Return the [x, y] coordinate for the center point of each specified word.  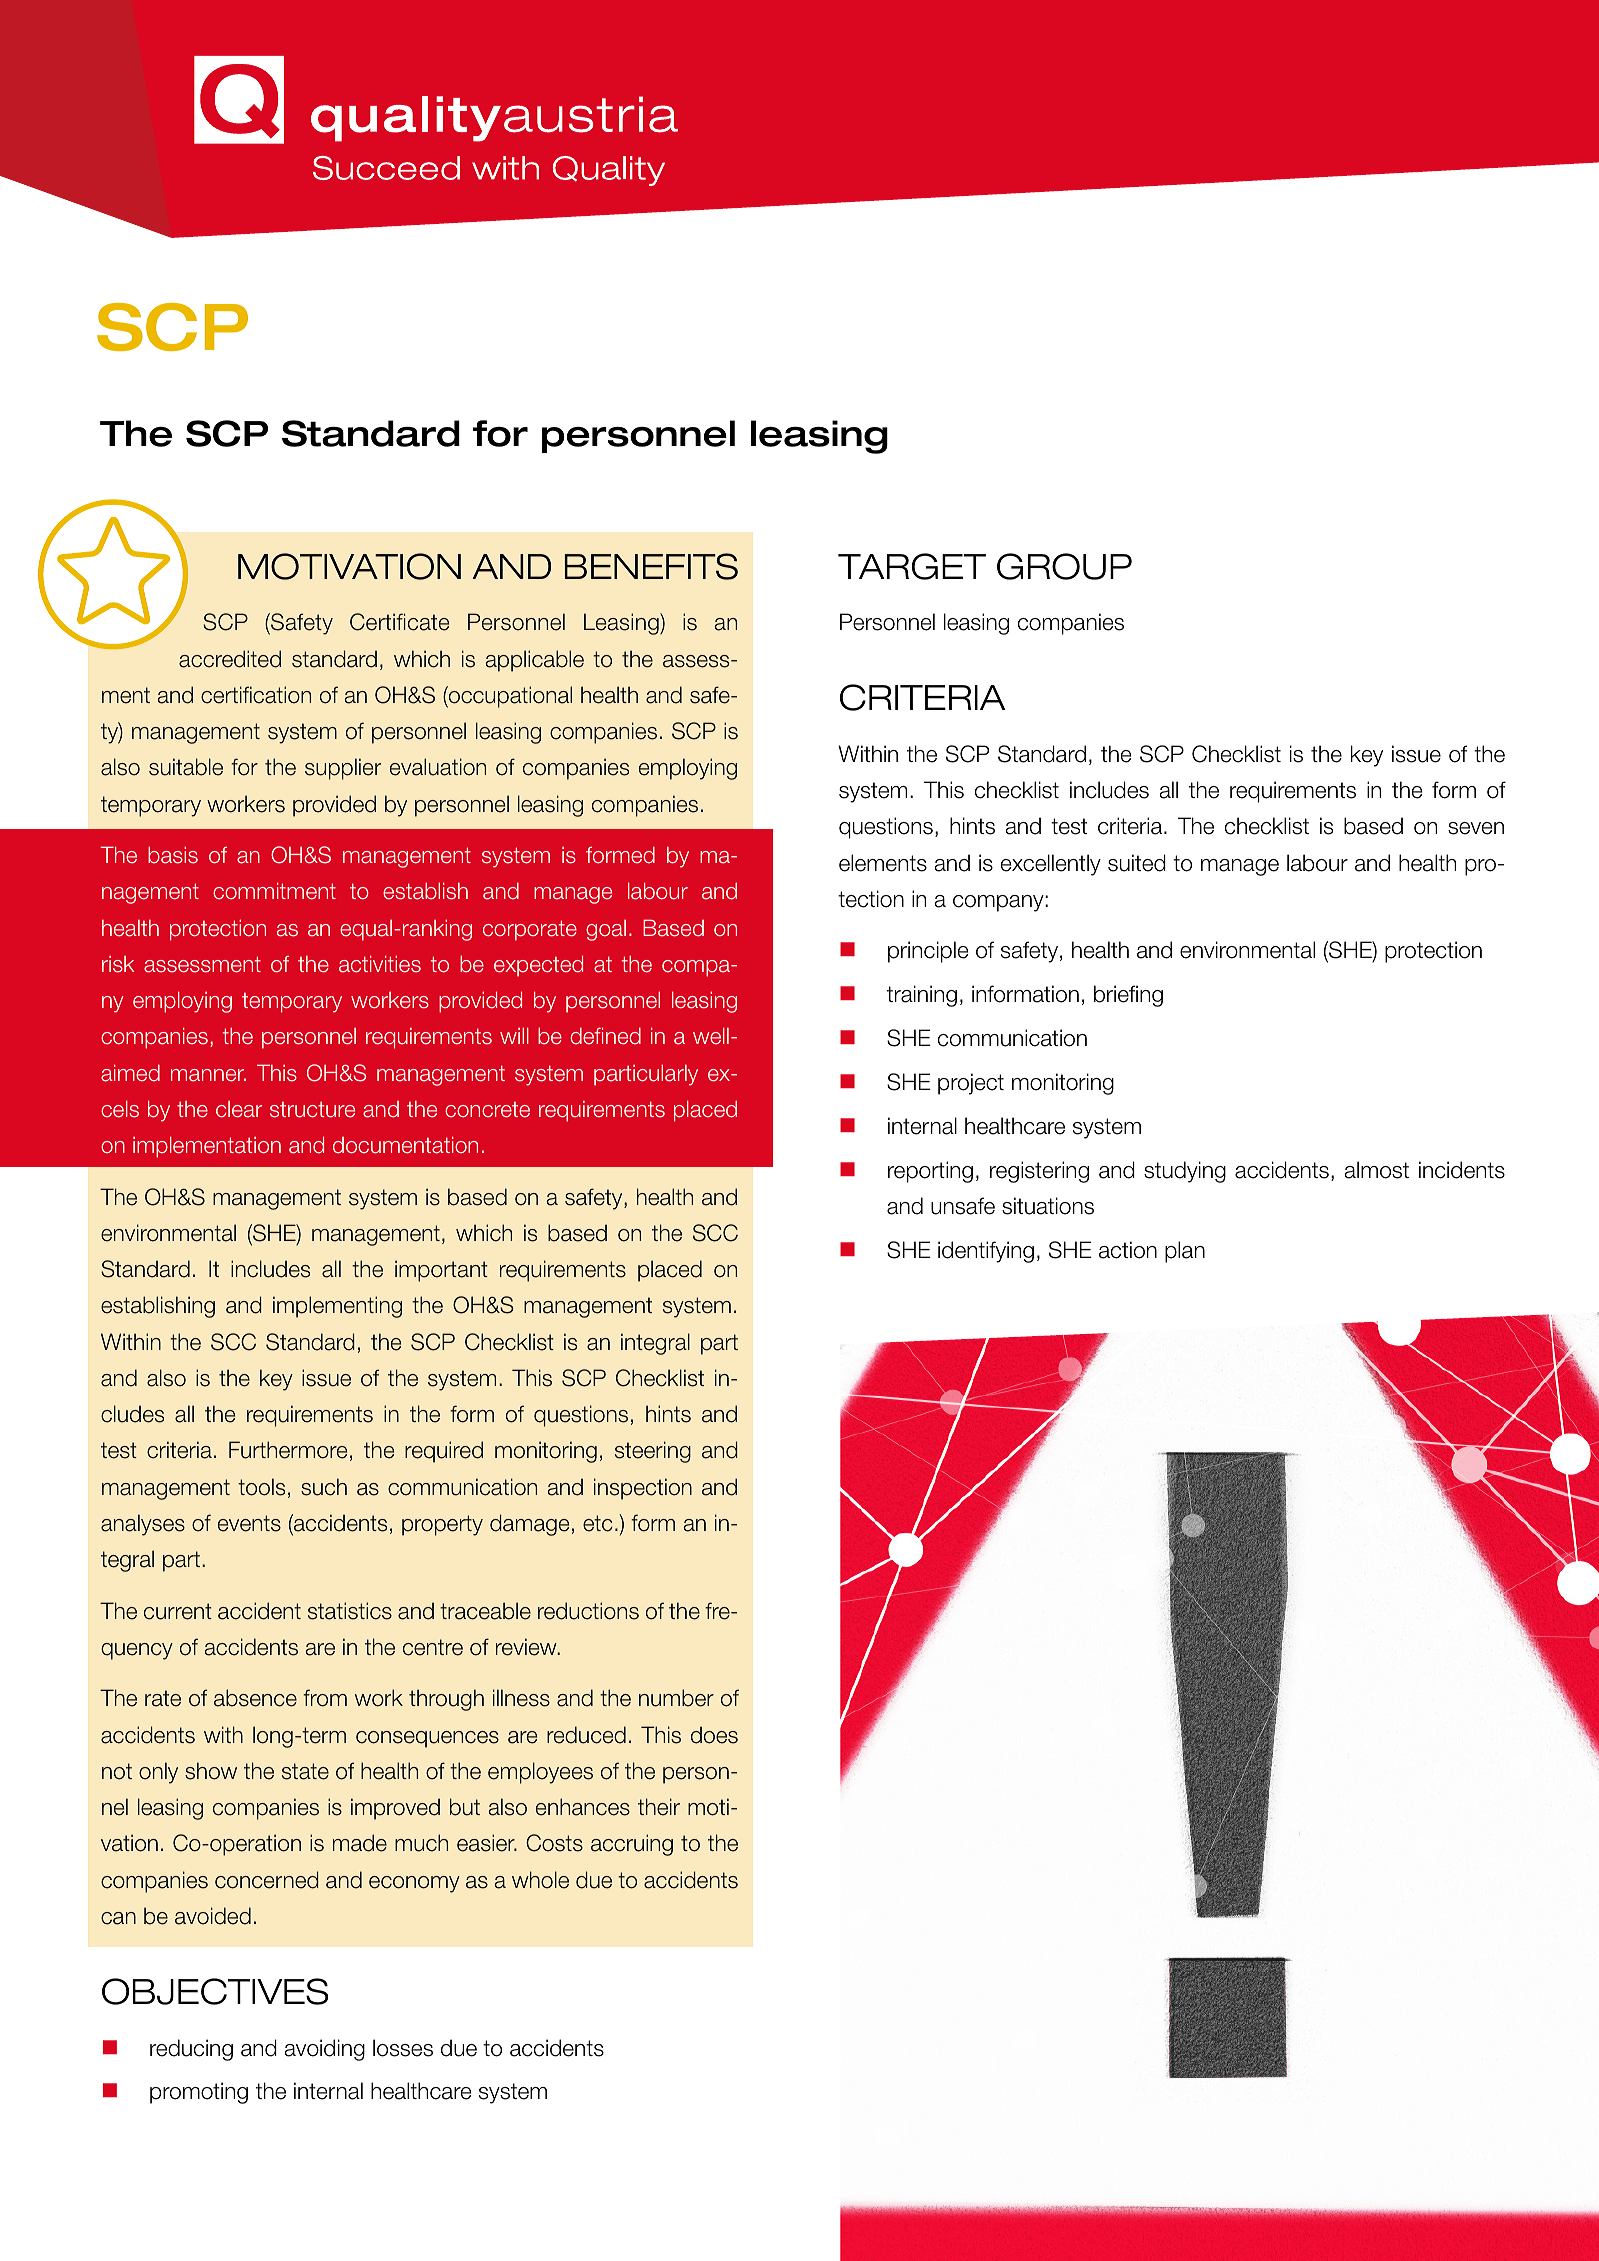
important [441, 1271]
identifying [986, 1252]
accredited [230, 659]
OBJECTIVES [215, 1991]
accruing [632, 1845]
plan [1185, 1252]
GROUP [1064, 566]
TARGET [912, 566]
